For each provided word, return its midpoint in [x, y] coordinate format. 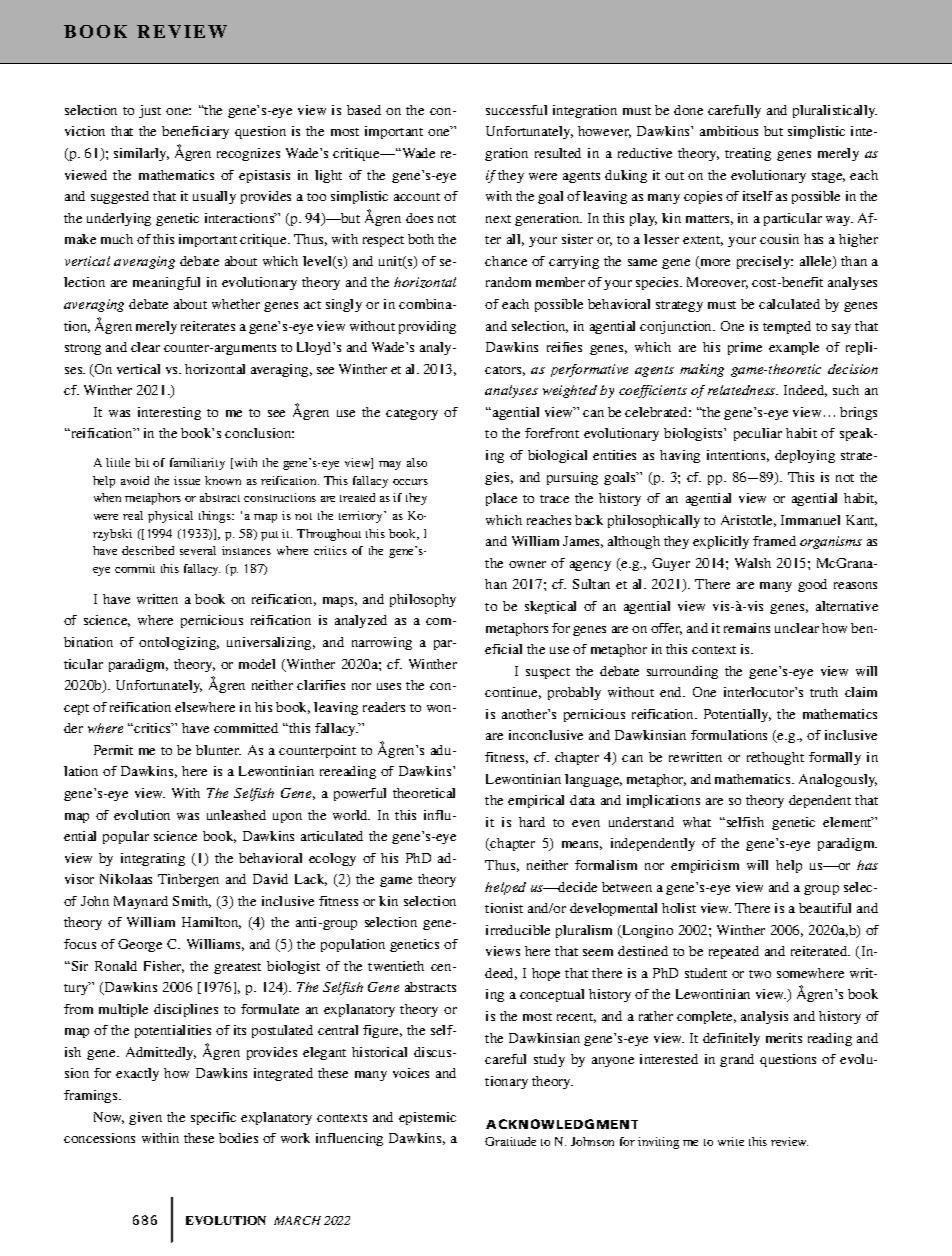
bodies [238, 1138]
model [257, 664]
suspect [548, 673]
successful [516, 110]
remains [747, 628]
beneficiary [195, 132]
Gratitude [510, 1141]
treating [748, 154]
